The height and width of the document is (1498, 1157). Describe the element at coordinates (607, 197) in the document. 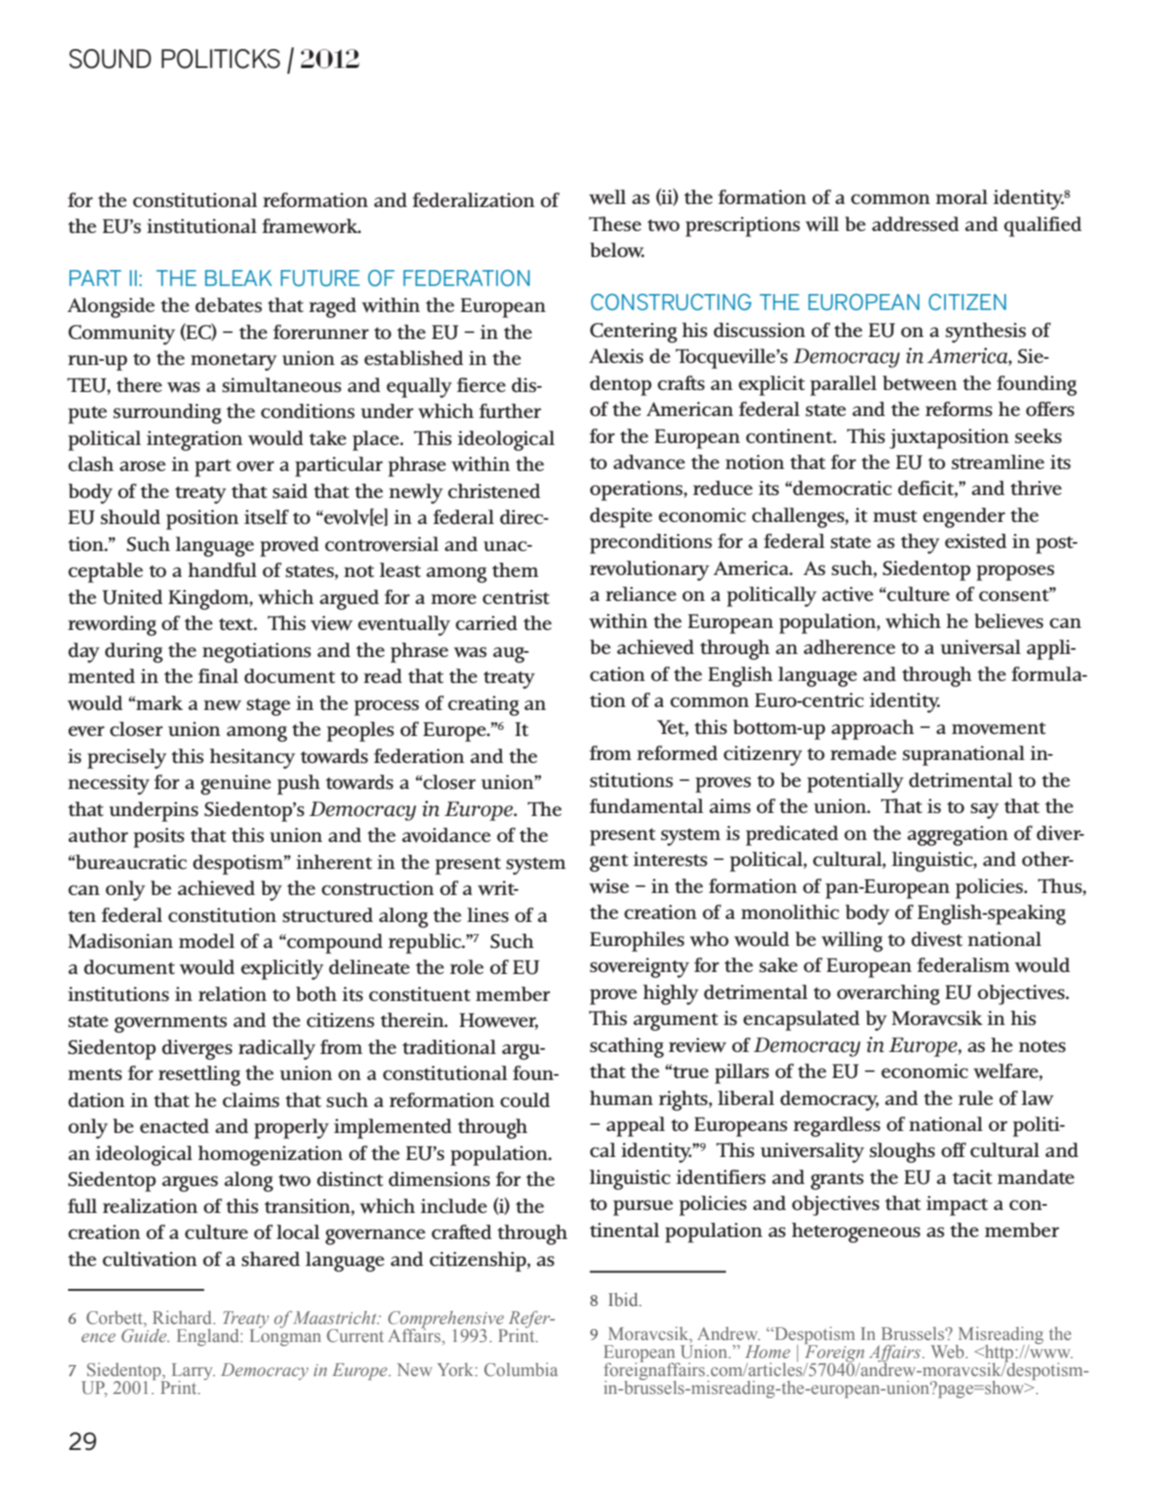

I see `well` at that location.
